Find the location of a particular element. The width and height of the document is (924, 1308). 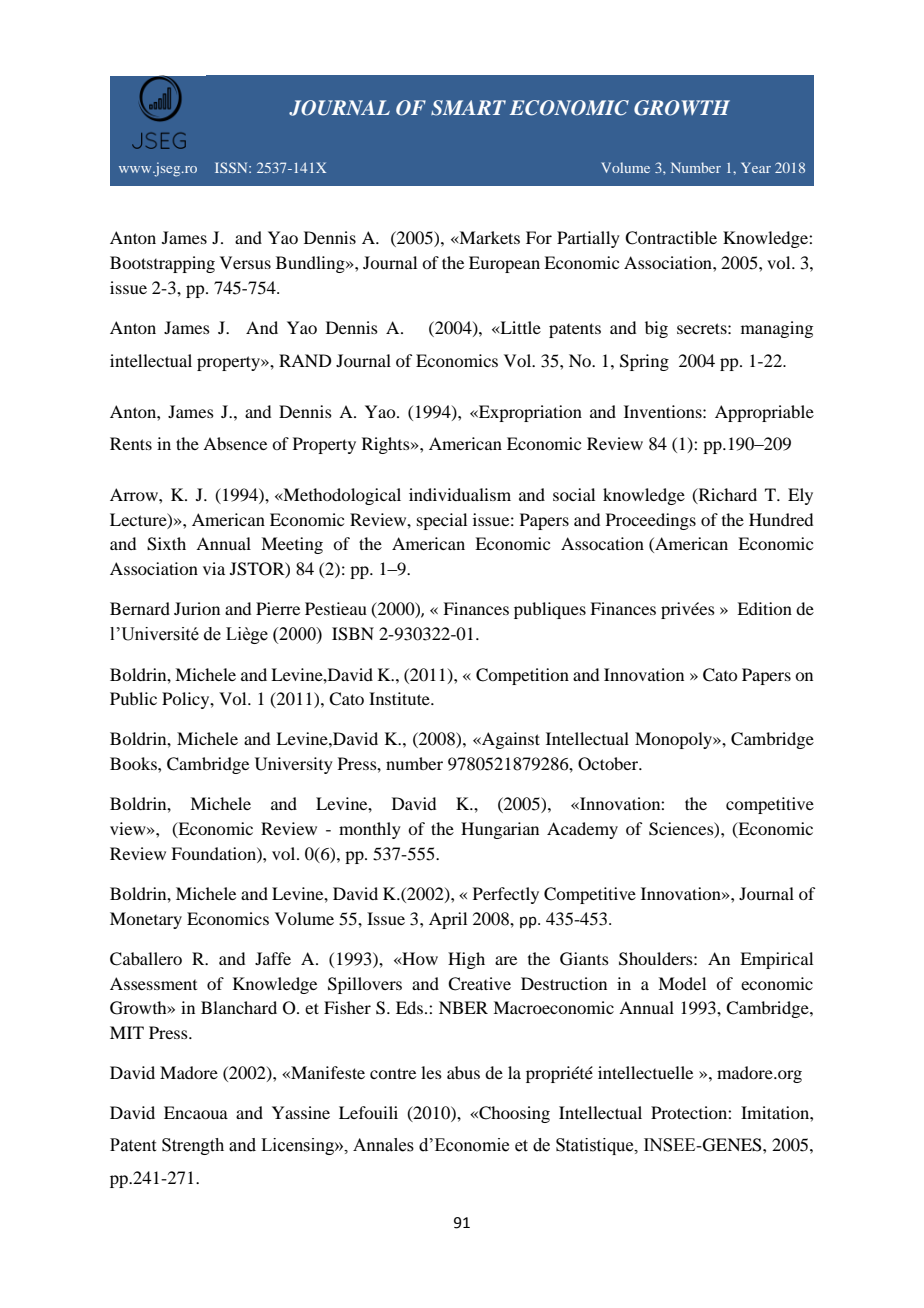

SMART is located at coordinates (468, 108).
